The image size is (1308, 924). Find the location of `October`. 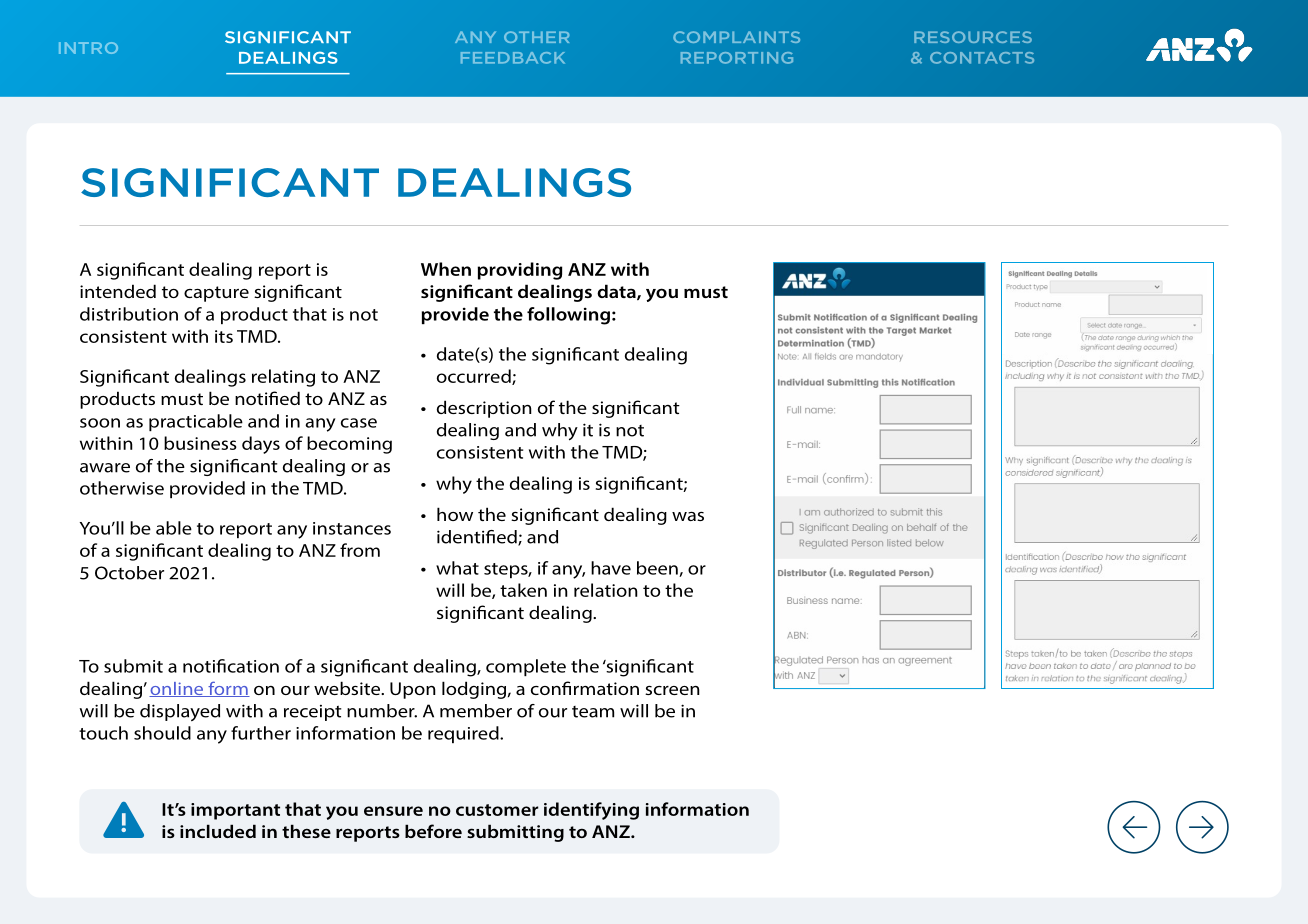

October is located at coordinates (129, 573).
